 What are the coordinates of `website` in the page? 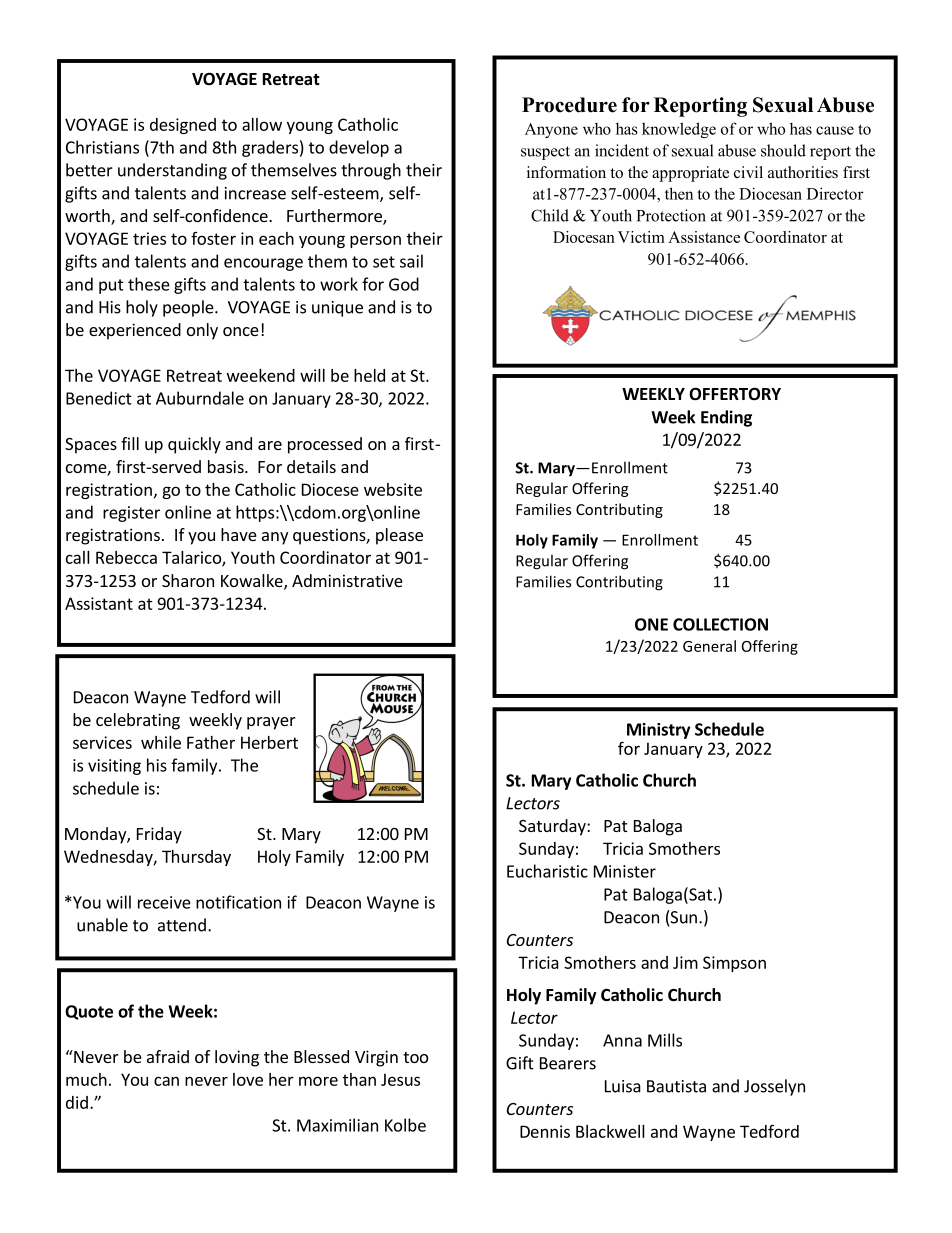 It's located at (393, 489).
